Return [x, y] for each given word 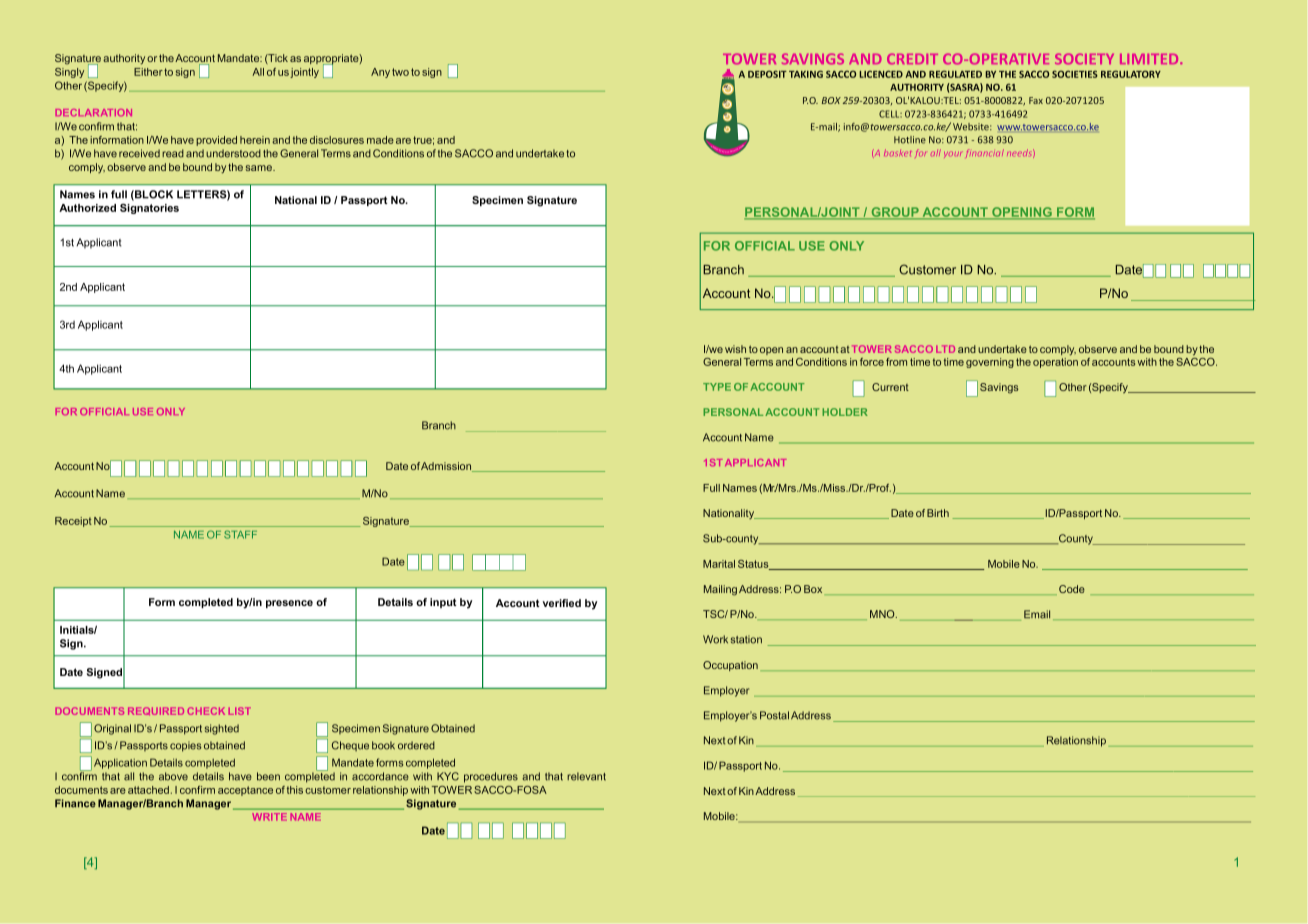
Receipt [73, 522]
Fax [1036, 100]
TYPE [717, 387]
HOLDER [845, 412]
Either [148, 72]
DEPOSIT [767, 74]
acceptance [245, 791]
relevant [586, 776]
